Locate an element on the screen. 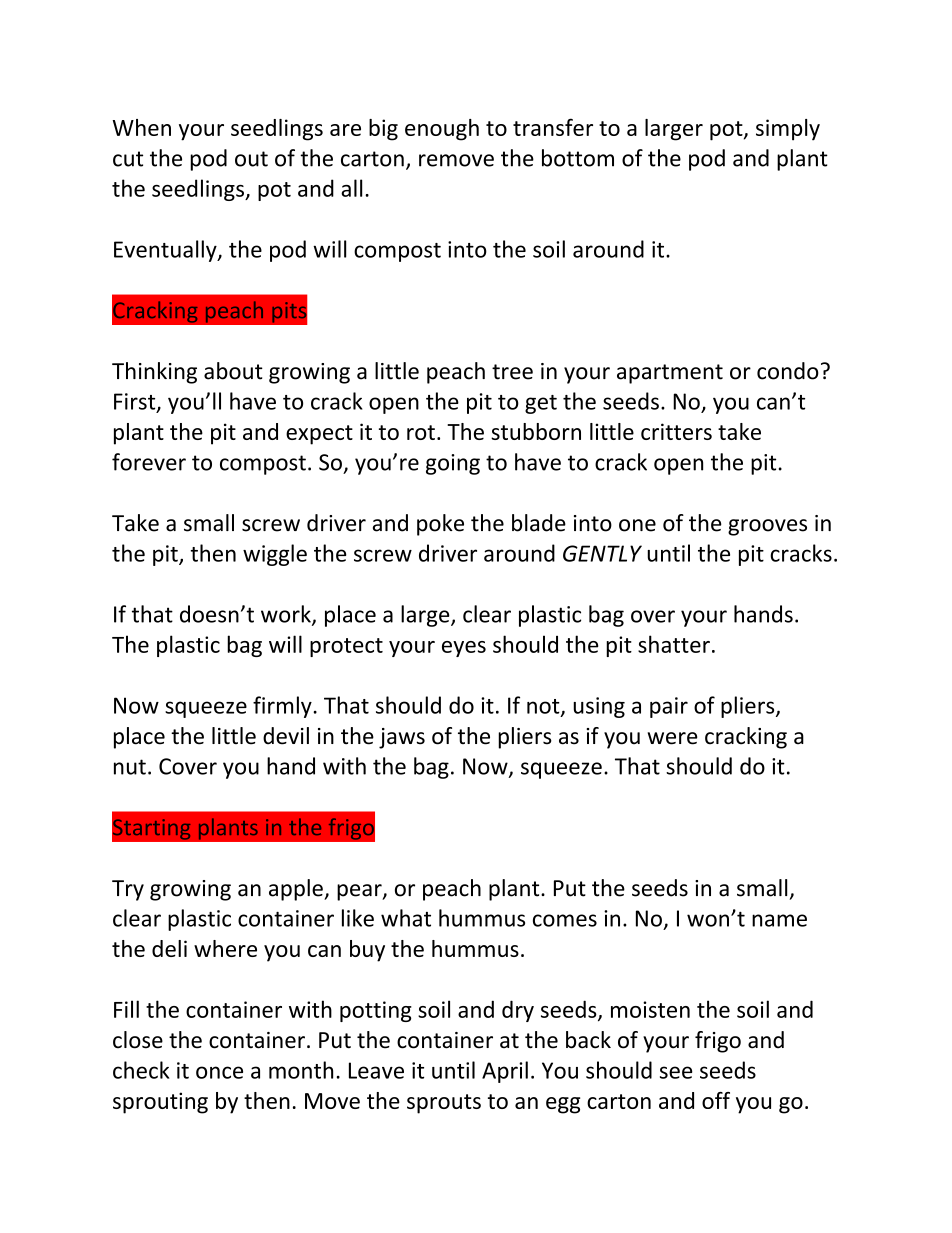 This screenshot has height=1233, width=952. critters is located at coordinates (676, 431).
